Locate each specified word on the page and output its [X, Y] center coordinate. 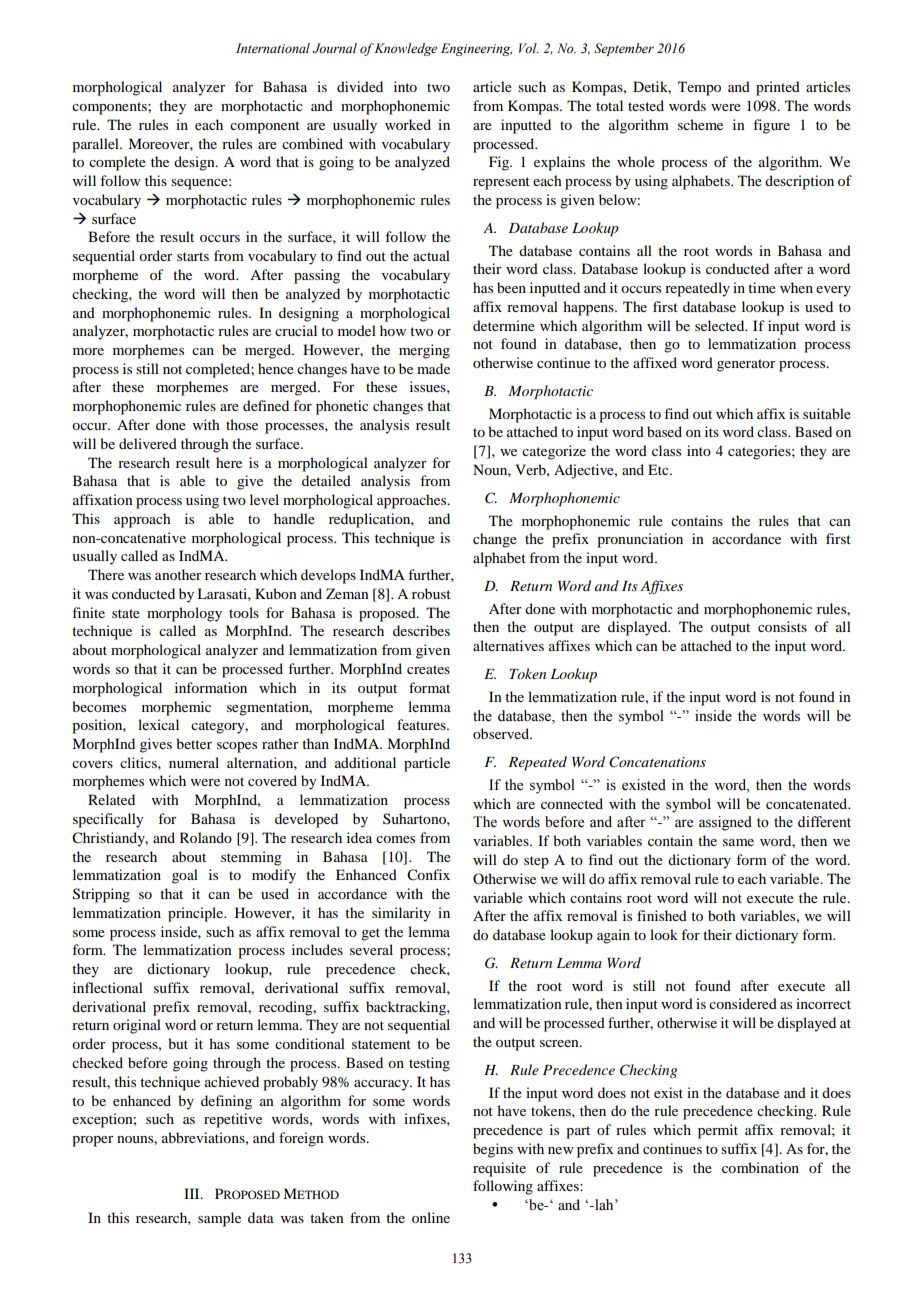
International [273, 48]
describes [421, 630]
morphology [184, 614]
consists [782, 626]
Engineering [476, 49]
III [193, 1193]
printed [778, 88]
